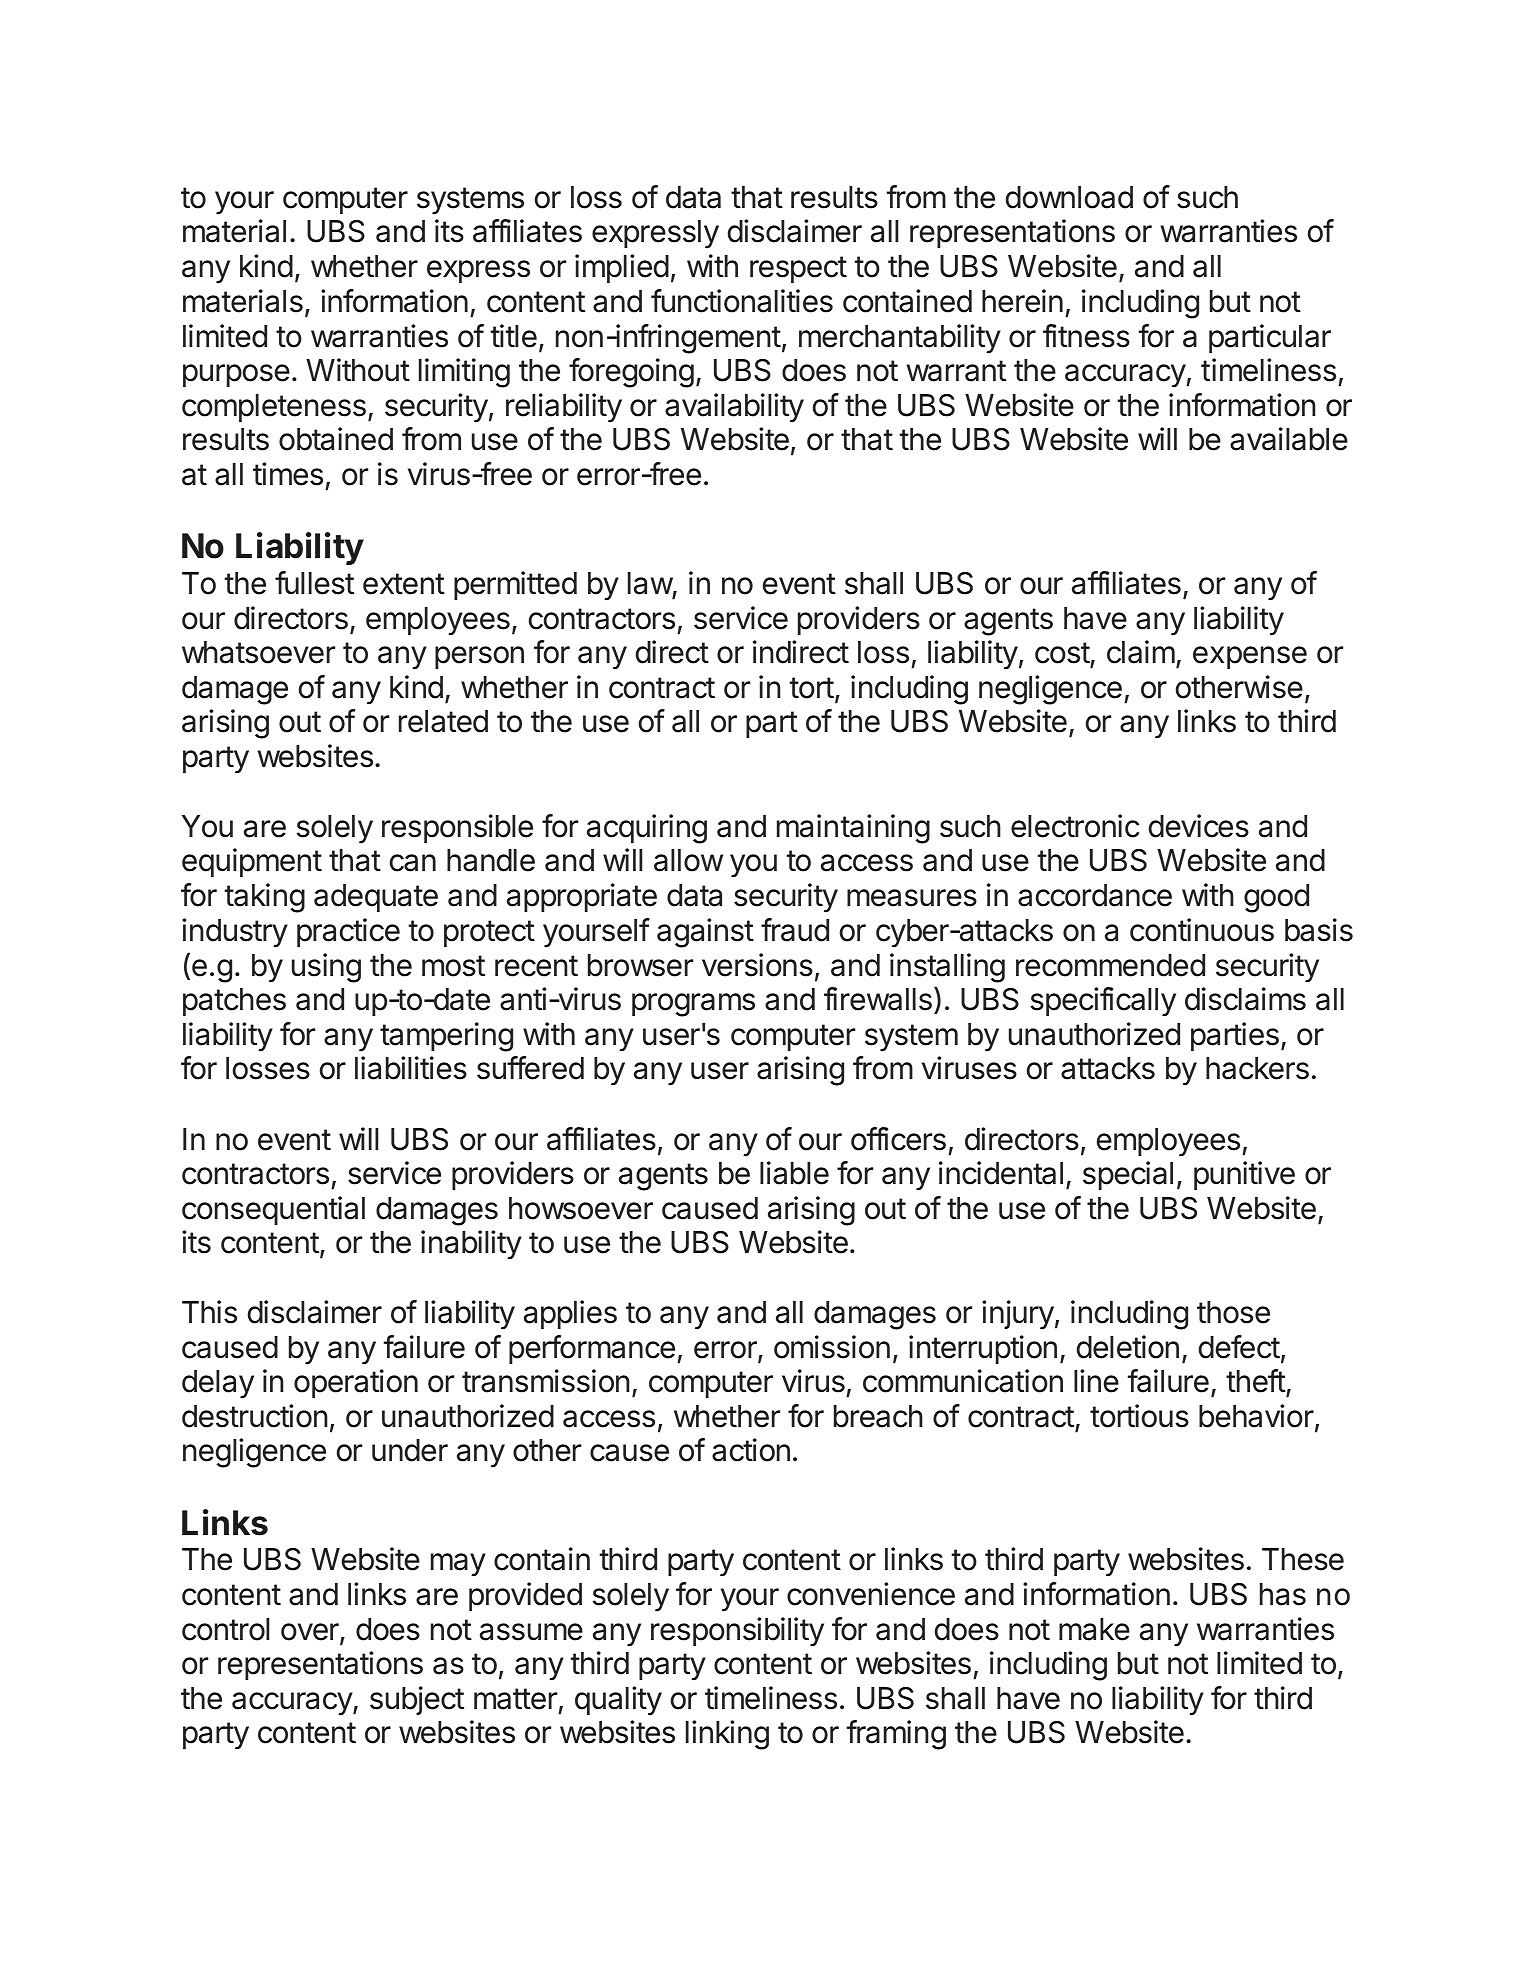  I want to click on fullest, so click(314, 583).
